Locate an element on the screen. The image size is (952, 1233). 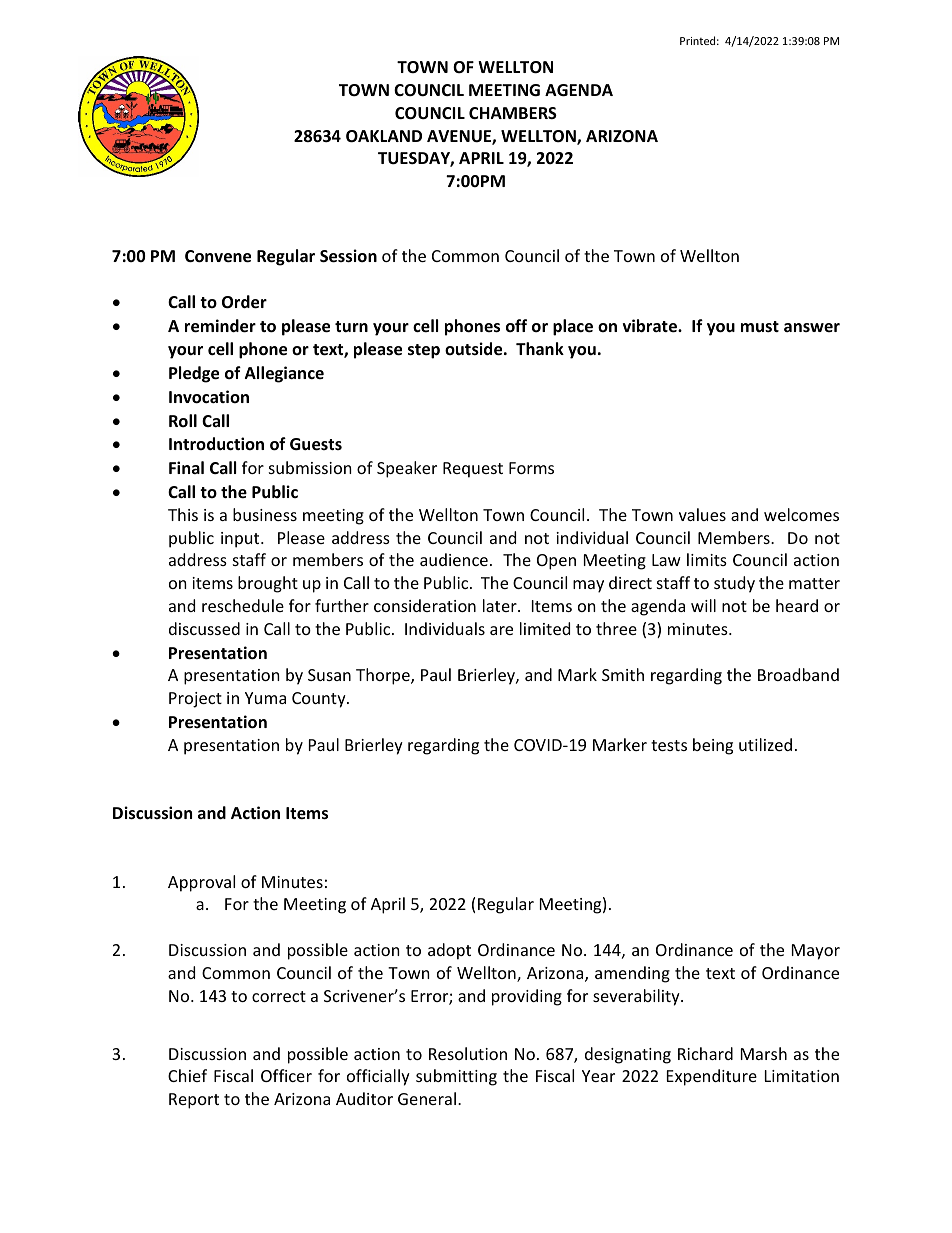
Allegiance is located at coordinates (284, 374).
